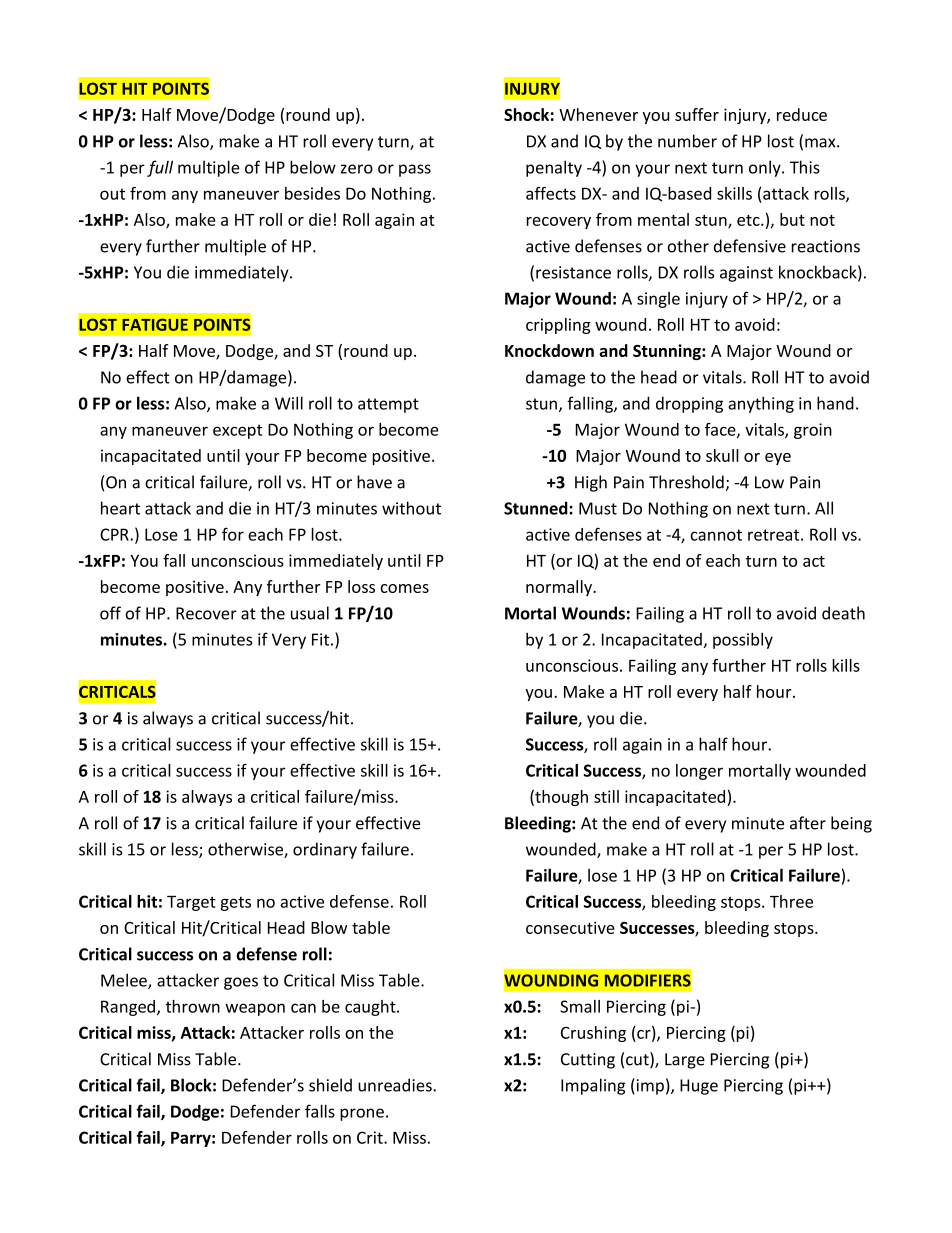 This image has width=952, height=1233. I want to click on comes, so click(404, 588).
